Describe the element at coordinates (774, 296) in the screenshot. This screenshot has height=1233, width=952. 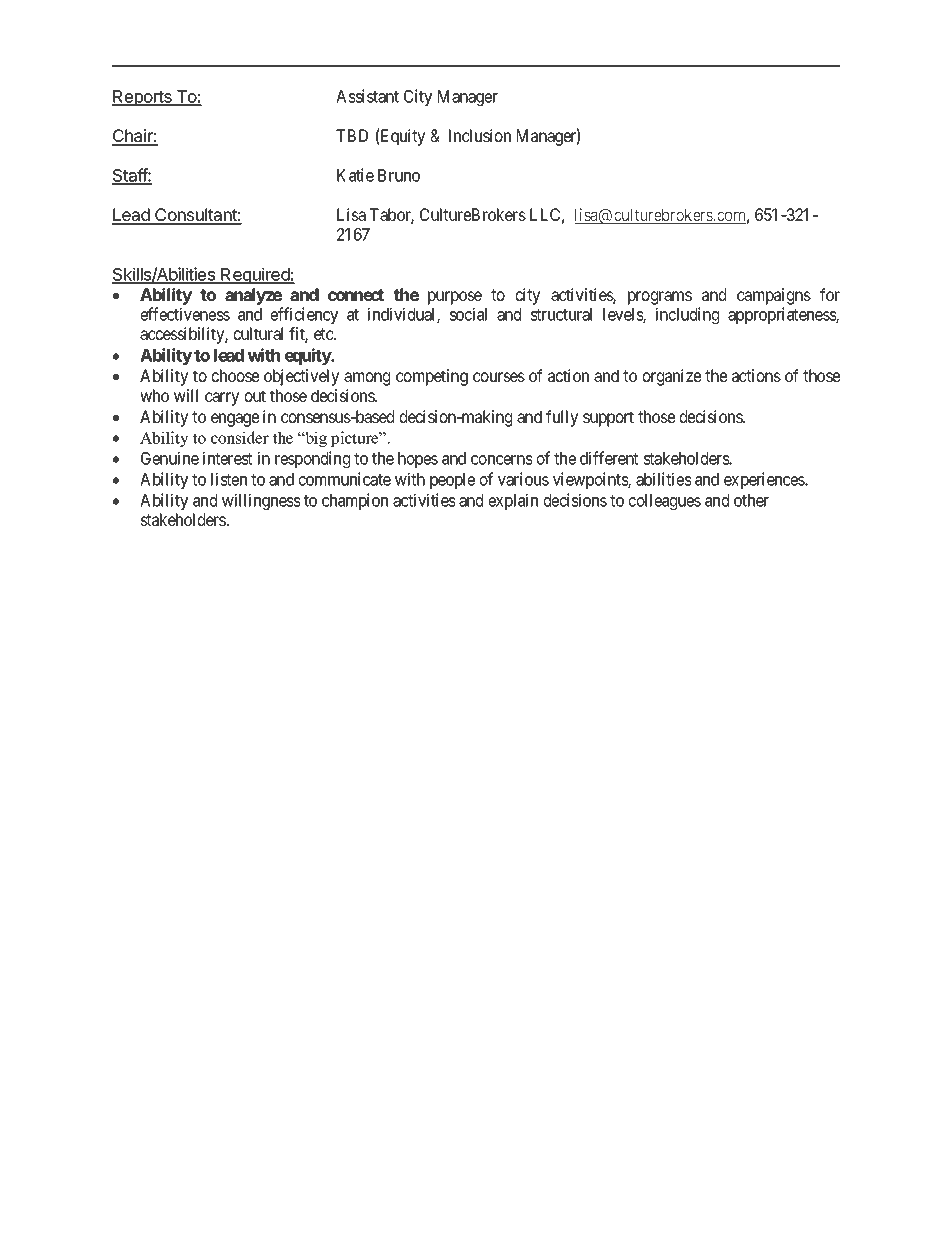
I see `campaigns` at that location.
